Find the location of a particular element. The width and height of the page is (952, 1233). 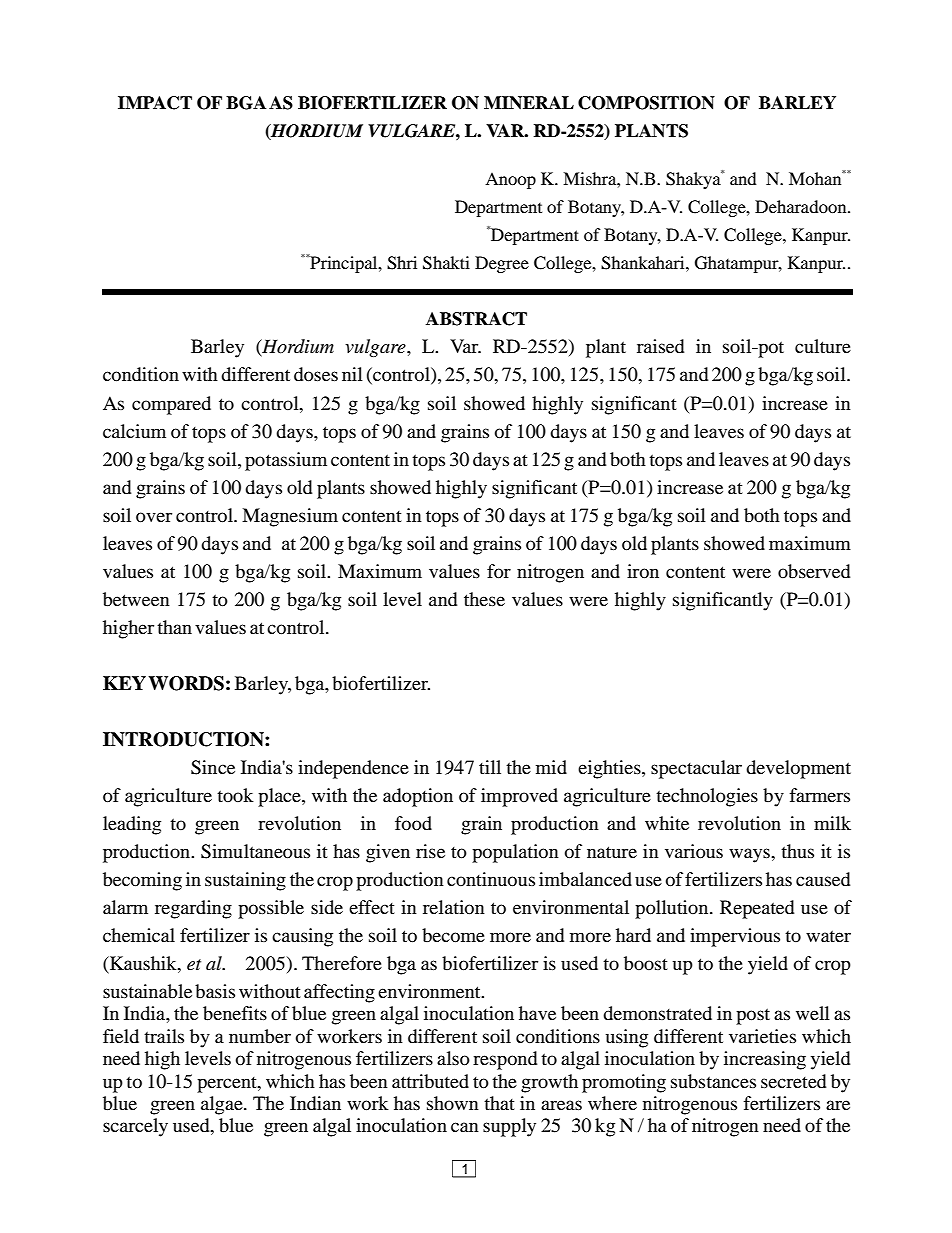

nil is located at coordinates (352, 374).
